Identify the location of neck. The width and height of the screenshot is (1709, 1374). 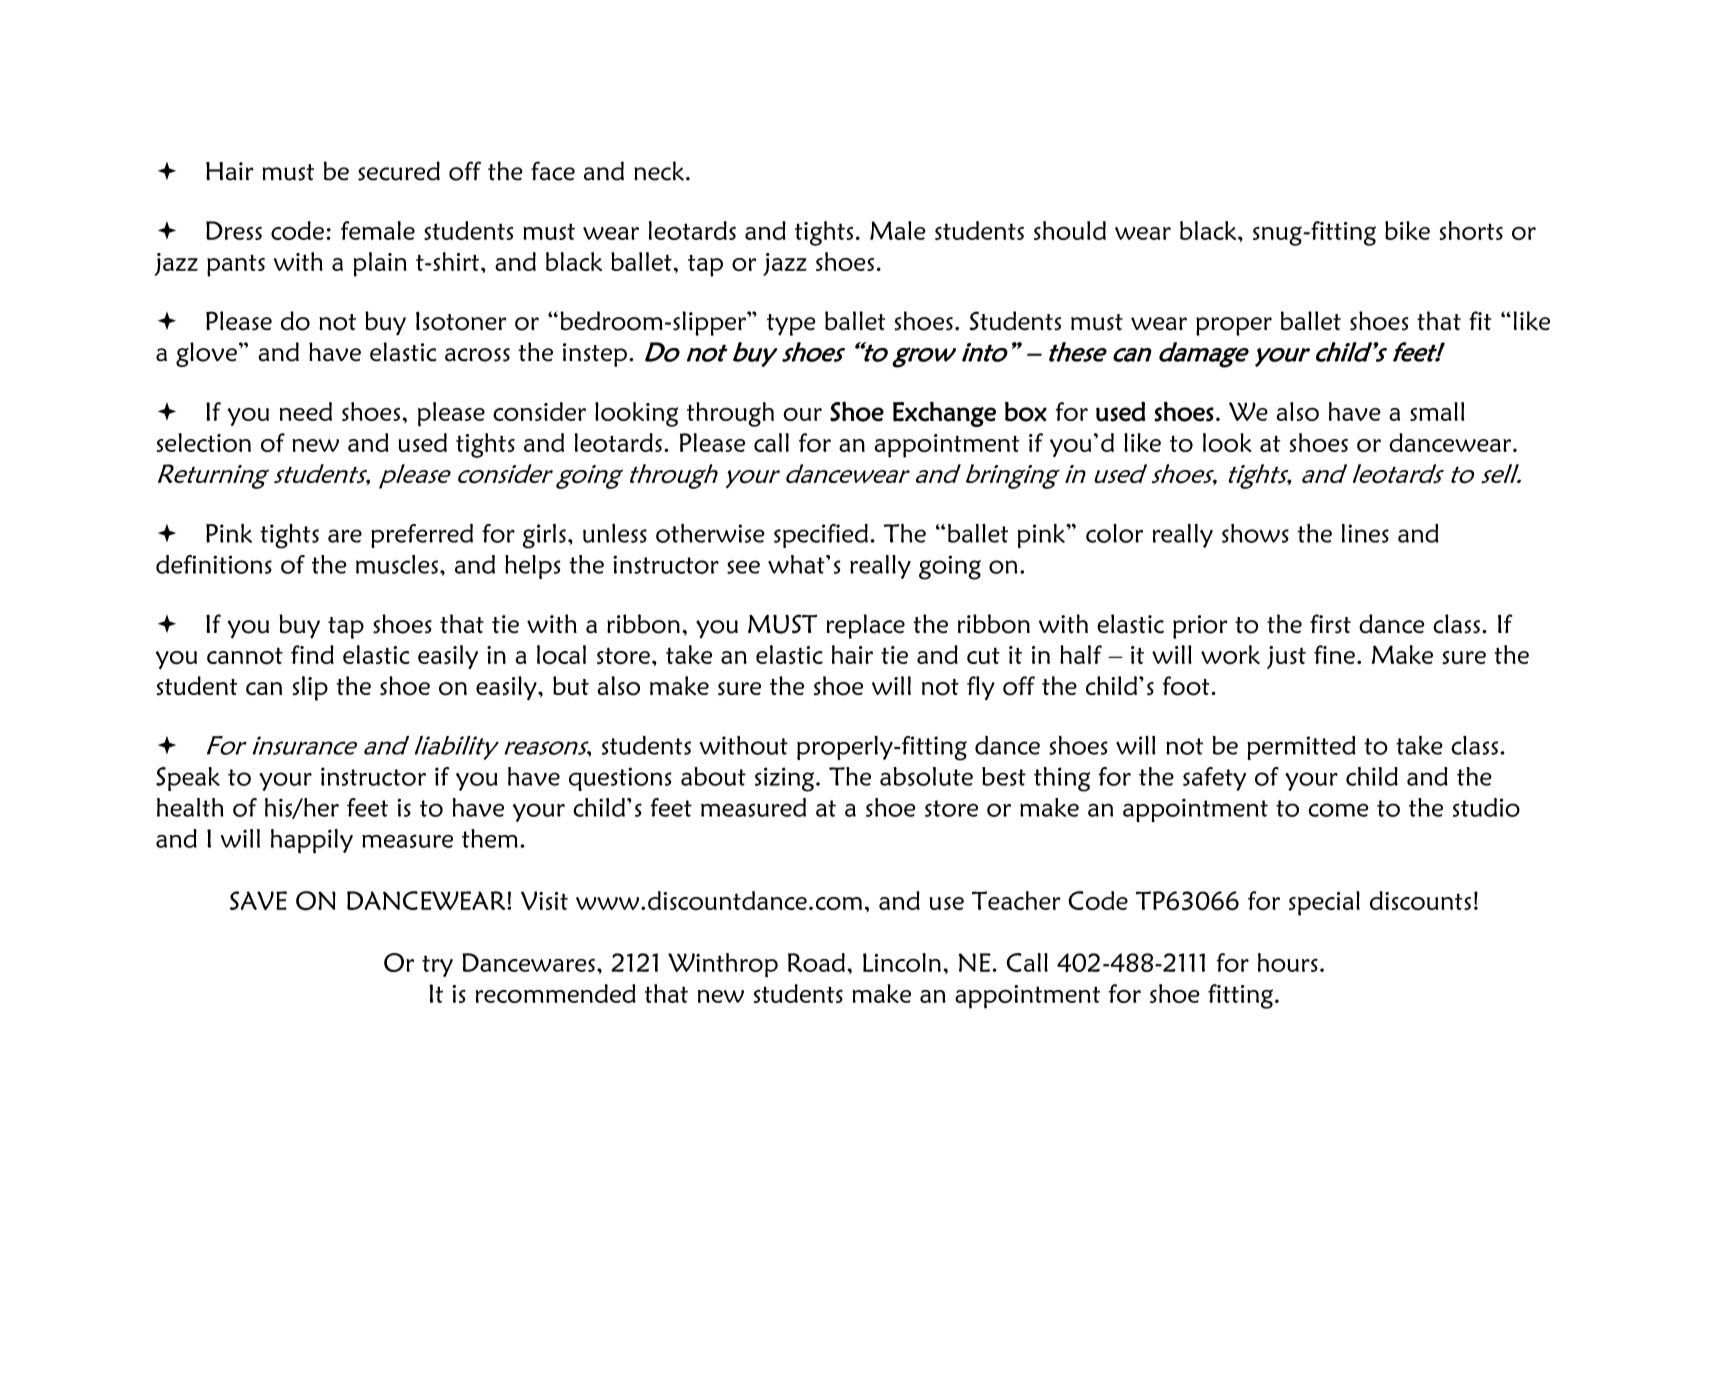
(659, 171).
